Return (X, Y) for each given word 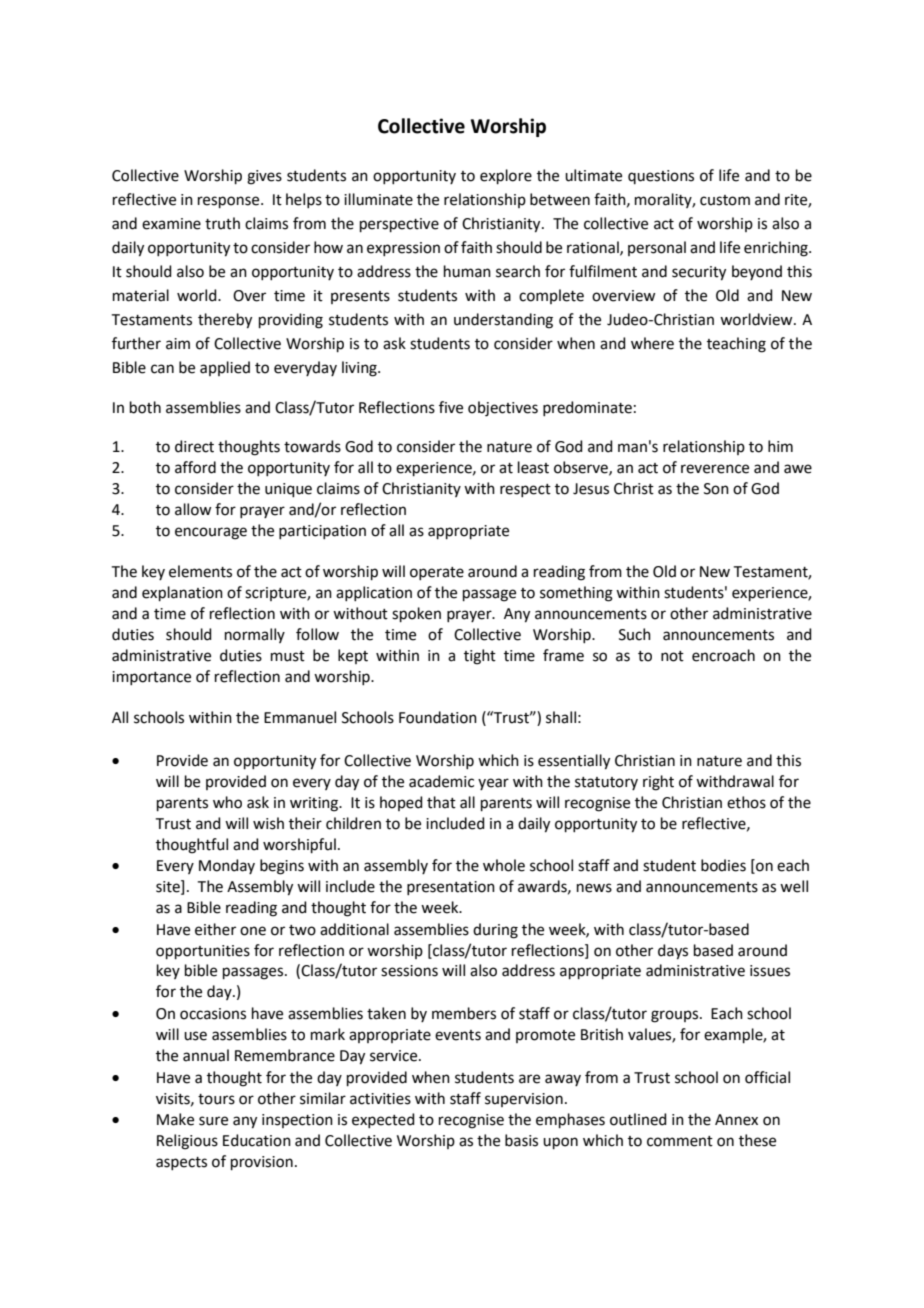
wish (268, 823)
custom (725, 200)
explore (506, 176)
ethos (746, 802)
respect (525, 490)
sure (213, 1121)
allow (193, 509)
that (441, 802)
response (230, 202)
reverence (715, 469)
